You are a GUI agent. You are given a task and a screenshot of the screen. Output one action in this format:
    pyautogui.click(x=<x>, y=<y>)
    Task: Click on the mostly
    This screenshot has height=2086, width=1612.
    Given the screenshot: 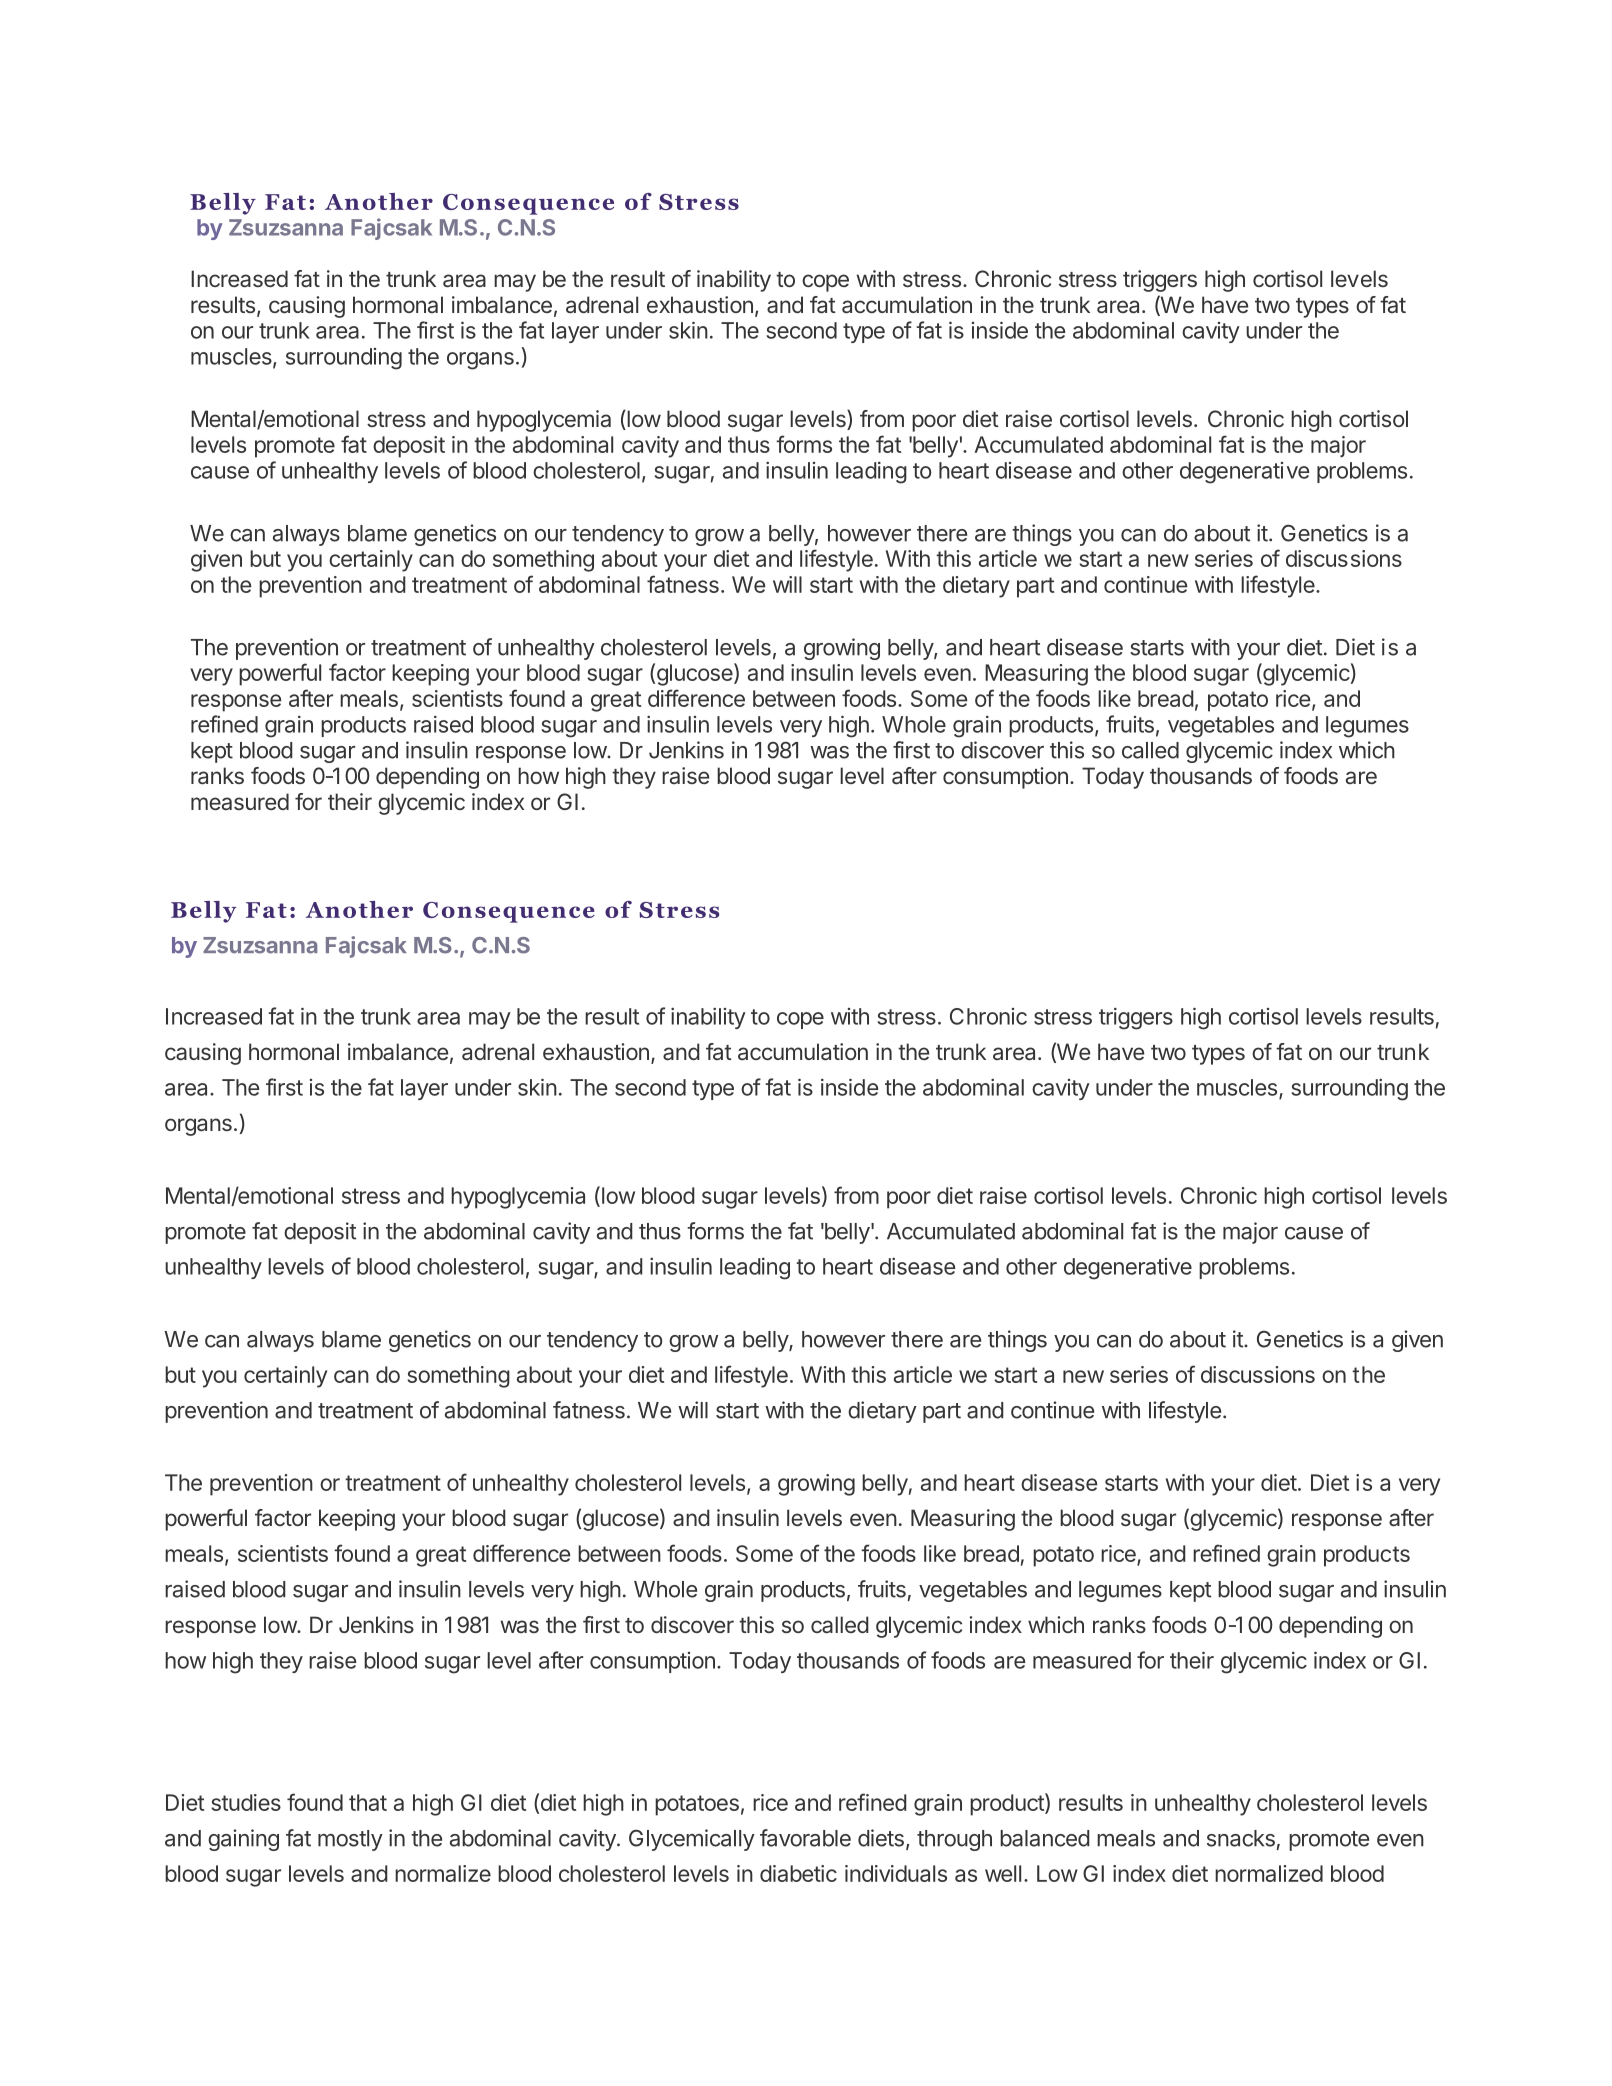 What is the action you would take?
    pyautogui.click(x=350, y=1840)
